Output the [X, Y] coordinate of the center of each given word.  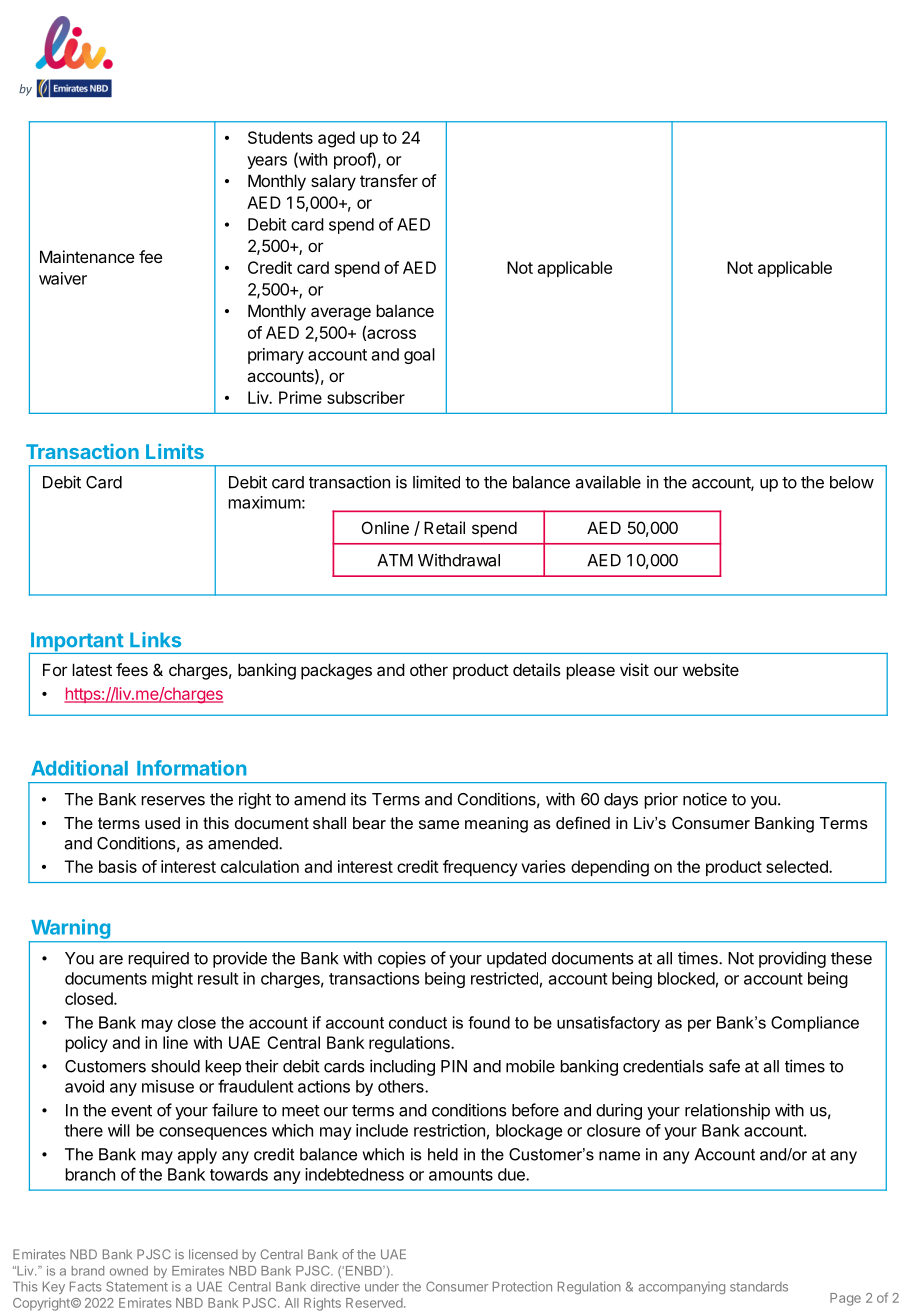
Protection [522, 1286]
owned [129, 1271]
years [267, 162]
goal [419, 356]
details [537, 669]
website [710, 669]
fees [132, 669]
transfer [389, 180]
